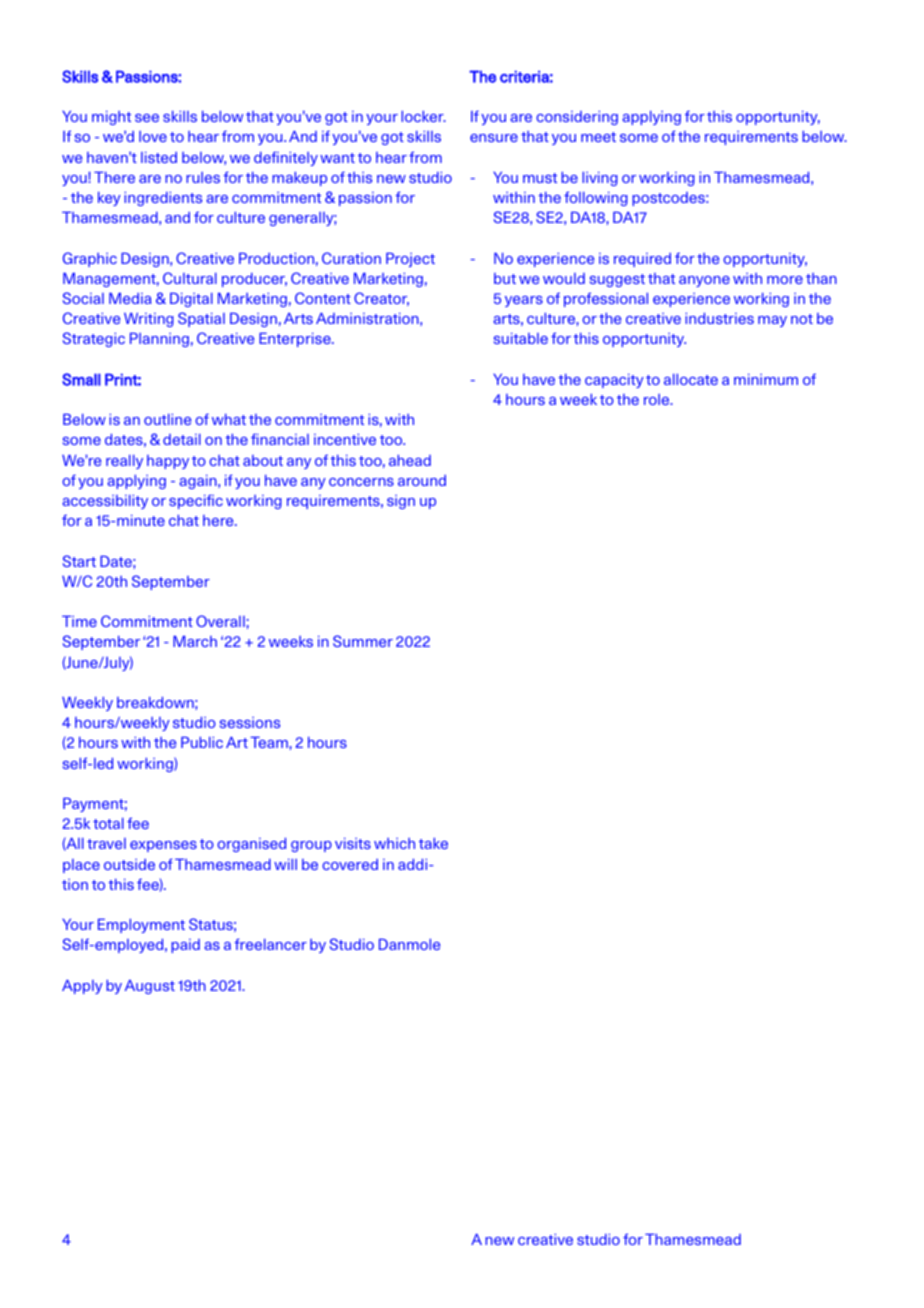 This screenshot has width=924, height=1308. What do you see at coordinates (766, 379) in the screenshot?
I see `minimum` at bounding box center [766, 379].
